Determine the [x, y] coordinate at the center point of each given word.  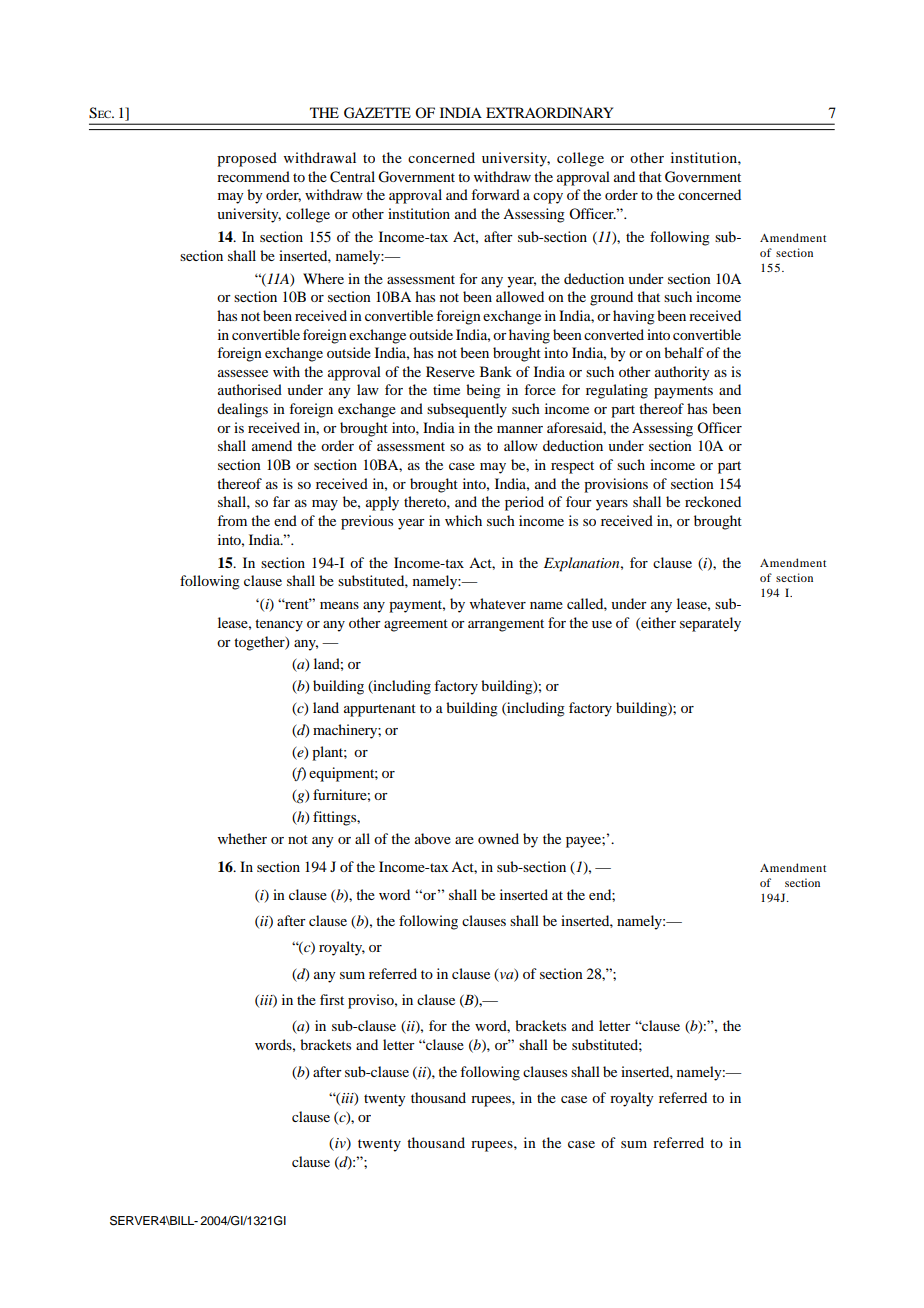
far [281, 501]
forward [495, 194]
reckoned [713, 501]
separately [710, 624]
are [464, 840]
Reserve [450, 371]
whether [242, 838]
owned [498, 838]
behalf [684, 352]
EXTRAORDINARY [549, 112]
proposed [247, 159]
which [463, 520]
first [332, 999]
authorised [250, 389]
